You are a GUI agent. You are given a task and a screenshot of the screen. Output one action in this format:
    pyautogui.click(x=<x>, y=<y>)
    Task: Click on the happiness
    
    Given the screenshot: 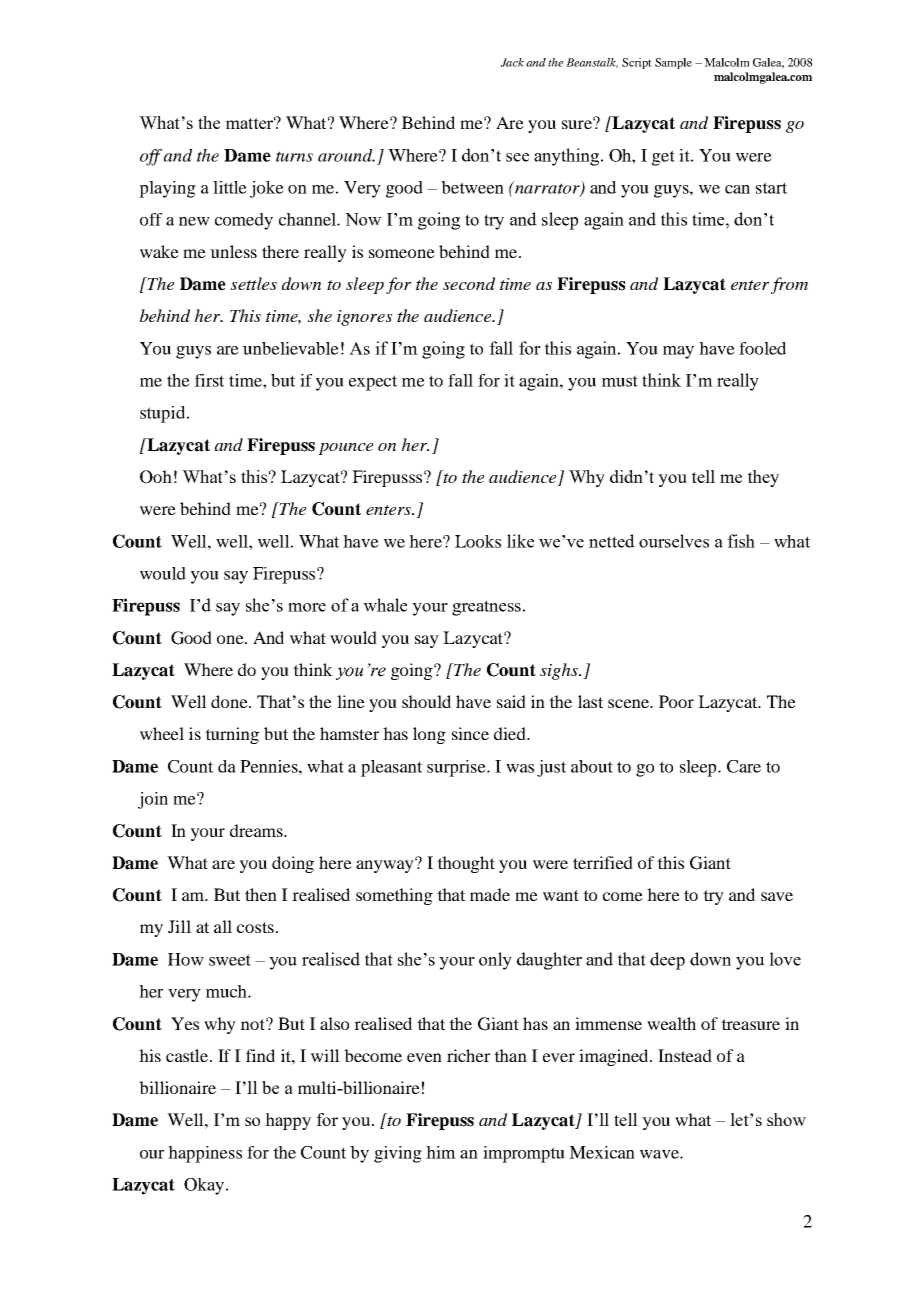 What is the action you would take?
    pyautogui.click(x=205, y=1154)
